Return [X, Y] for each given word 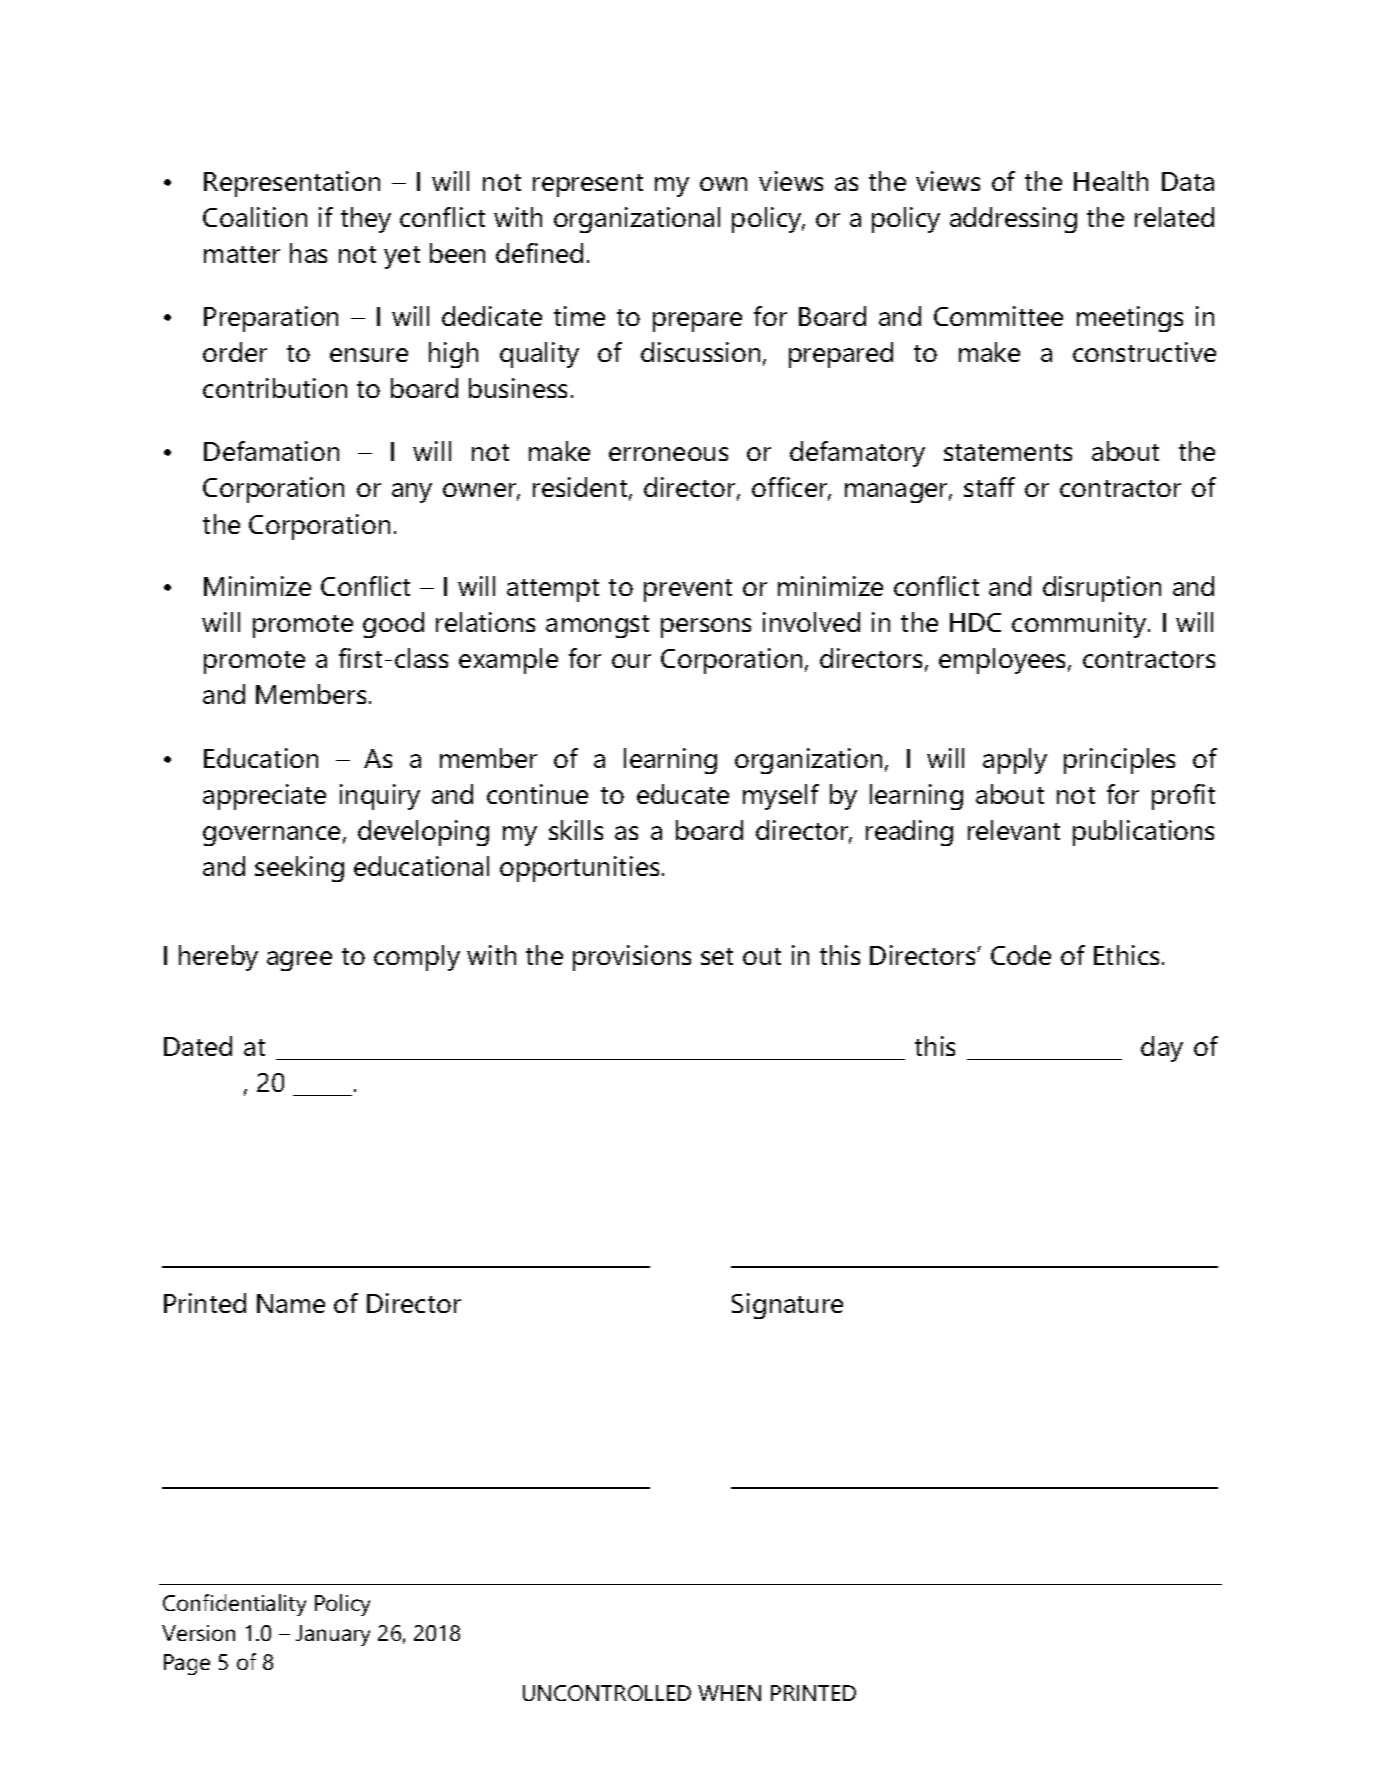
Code [1021, 955]
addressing [1013, 220]
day [1162, 1049]
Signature [787, 1306]
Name [291, 1303]
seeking [299, 869]
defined [539, 253]
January [333, 1635]
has [308, 253]
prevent [688, 590]
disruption [1102, 589]
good [393, 625]
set [717, 956]
